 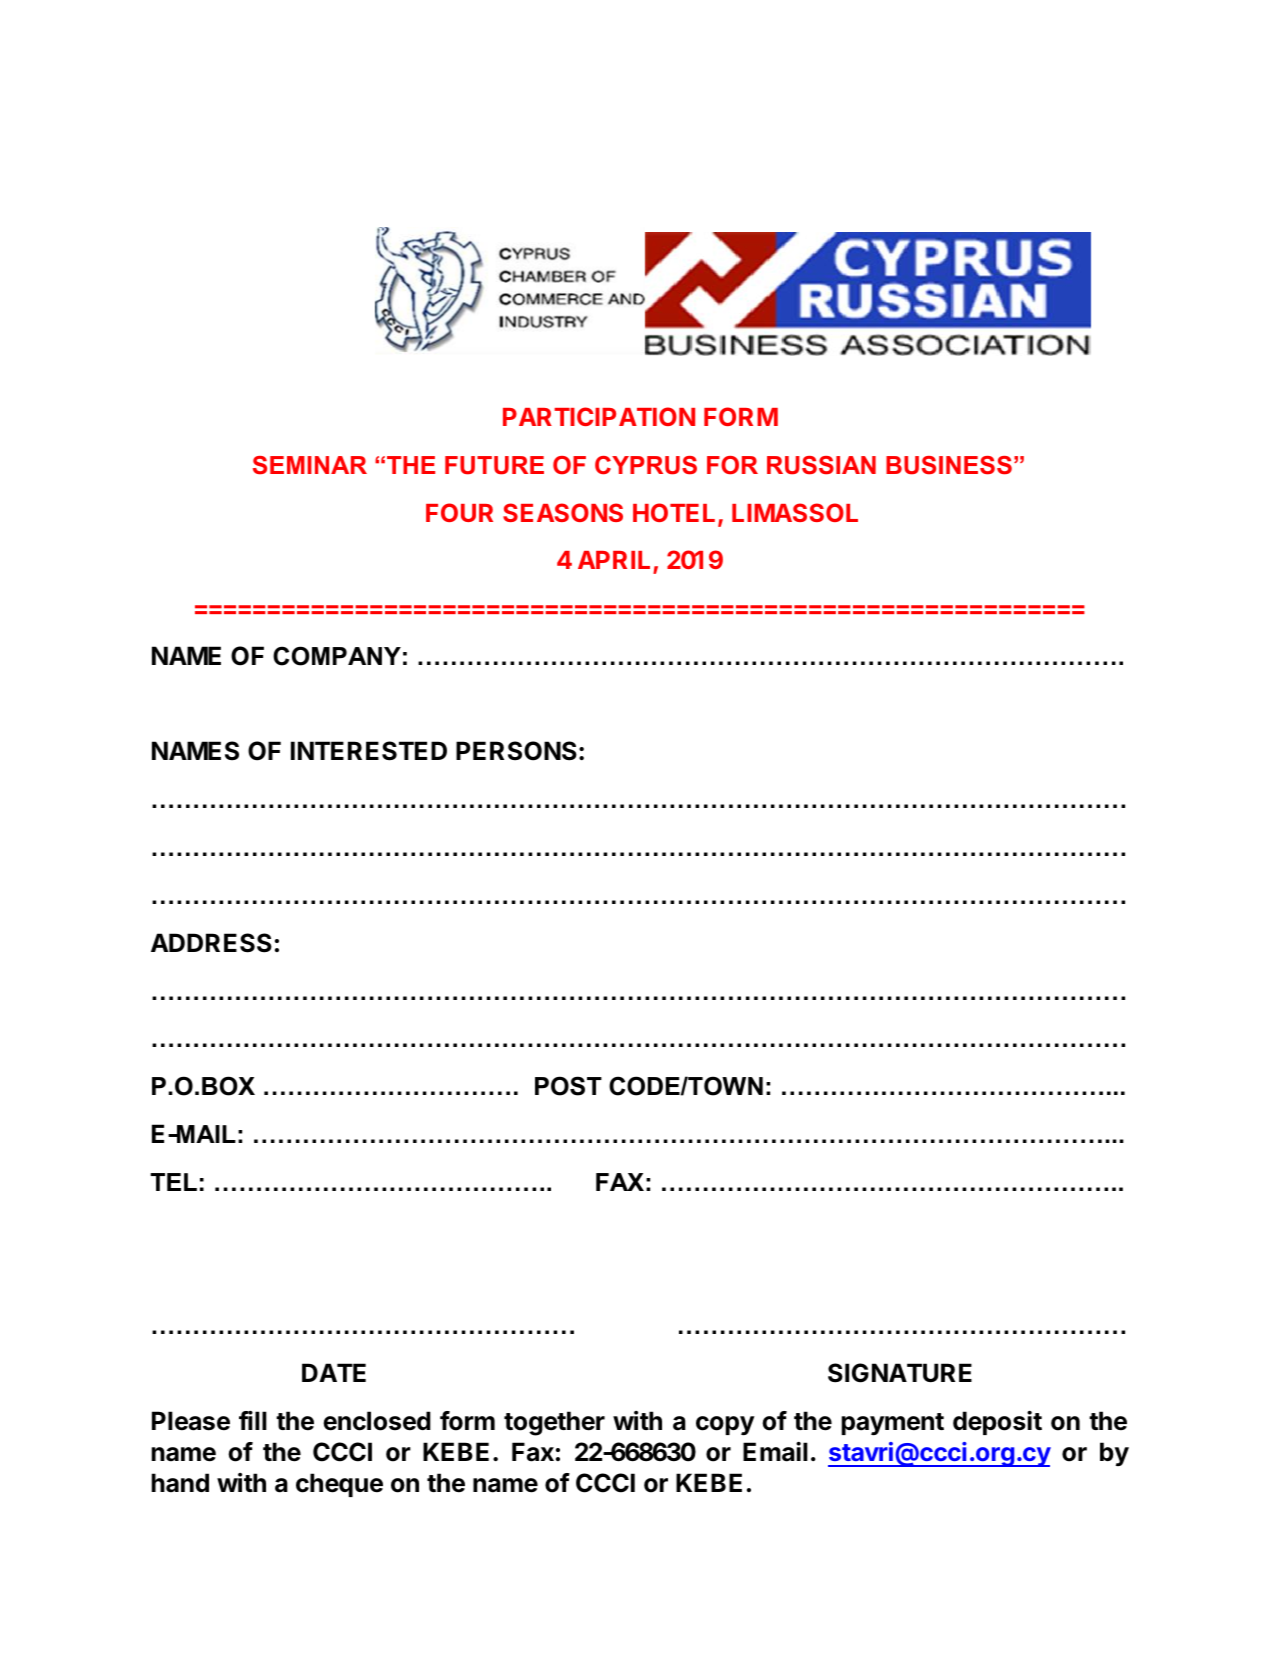 I want to click on payment, so click(x=893, y=1424).
